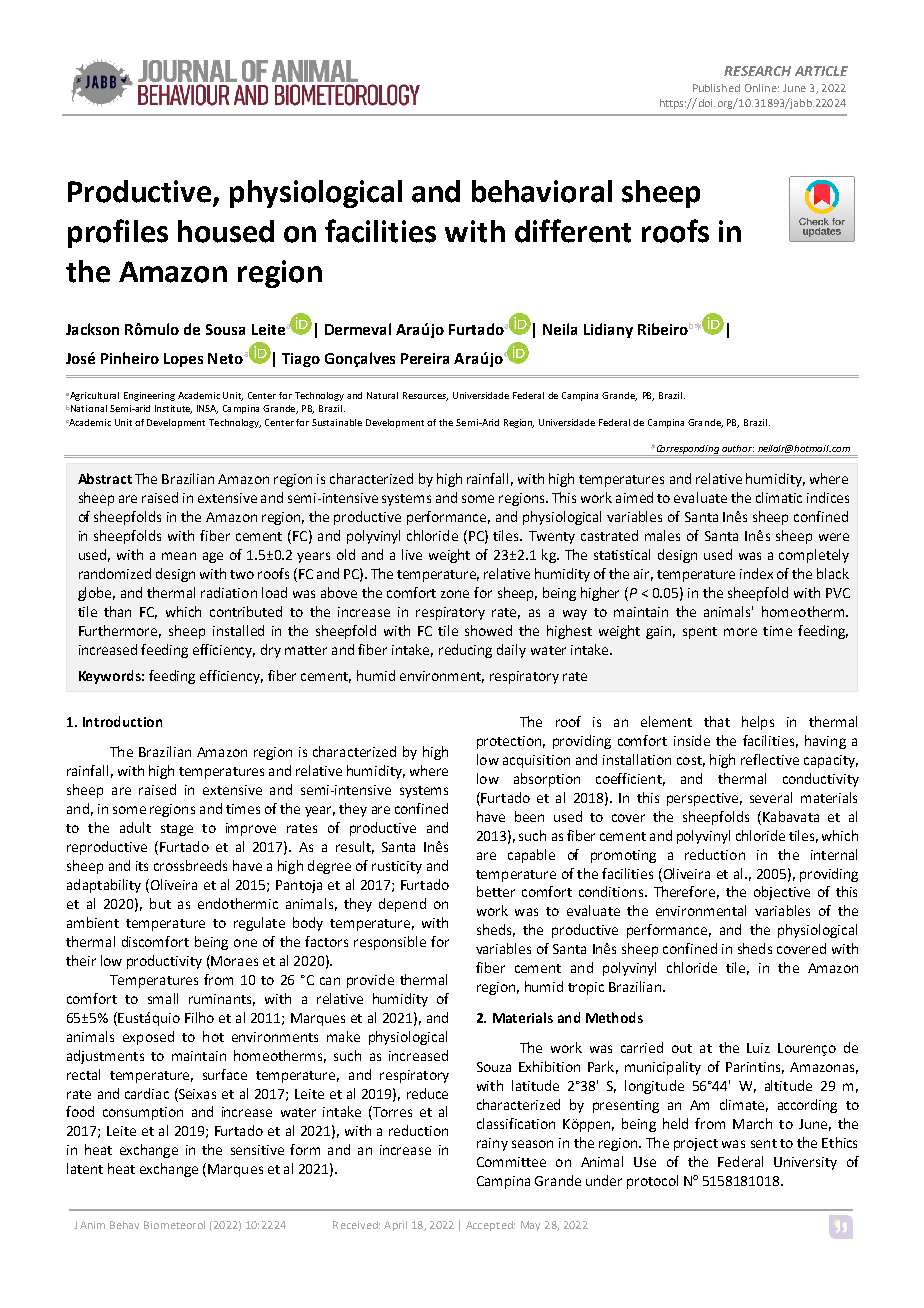  I want to click on Published, so click(716, 88).
